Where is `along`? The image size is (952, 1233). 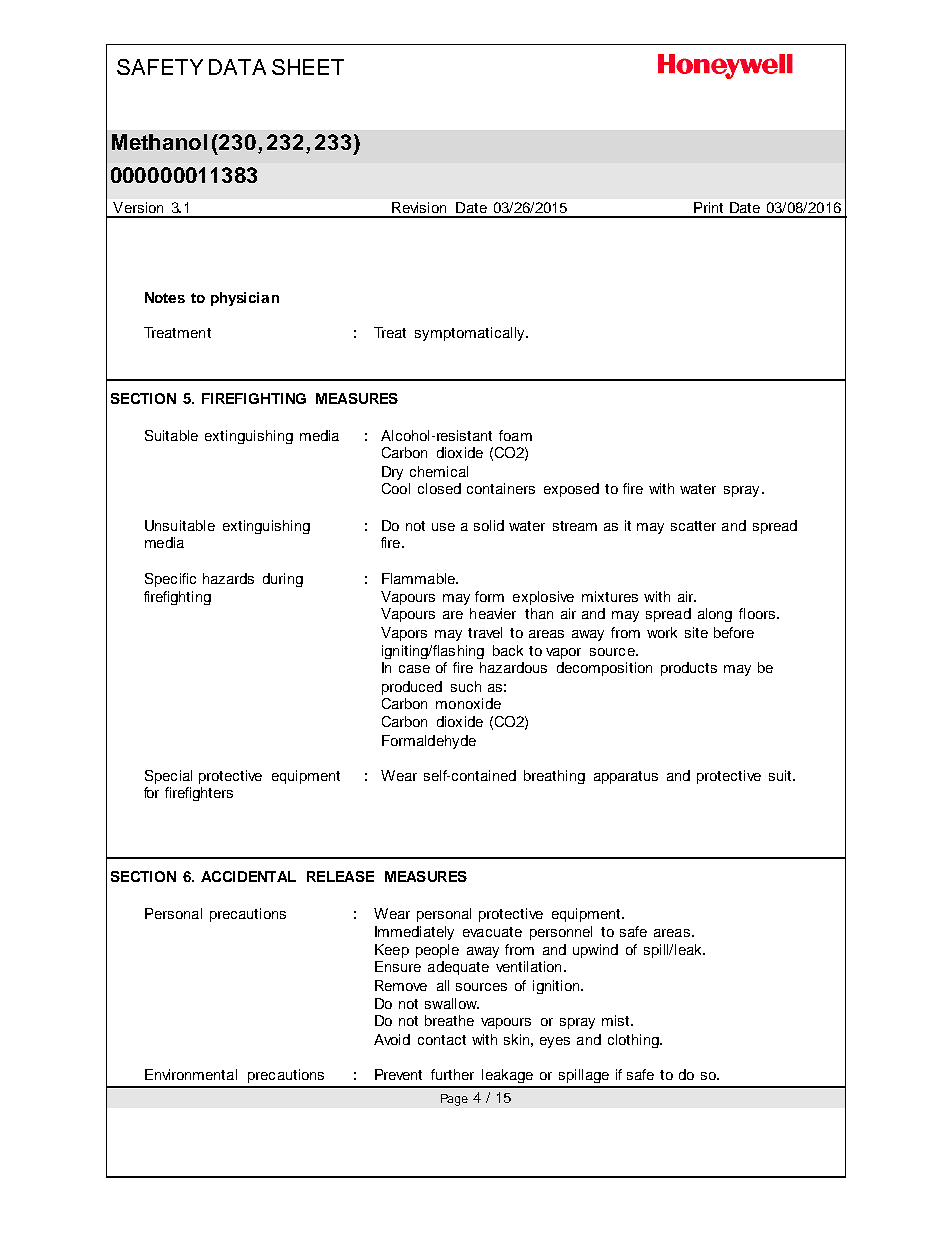
along is located at coordinates (715, 615).
